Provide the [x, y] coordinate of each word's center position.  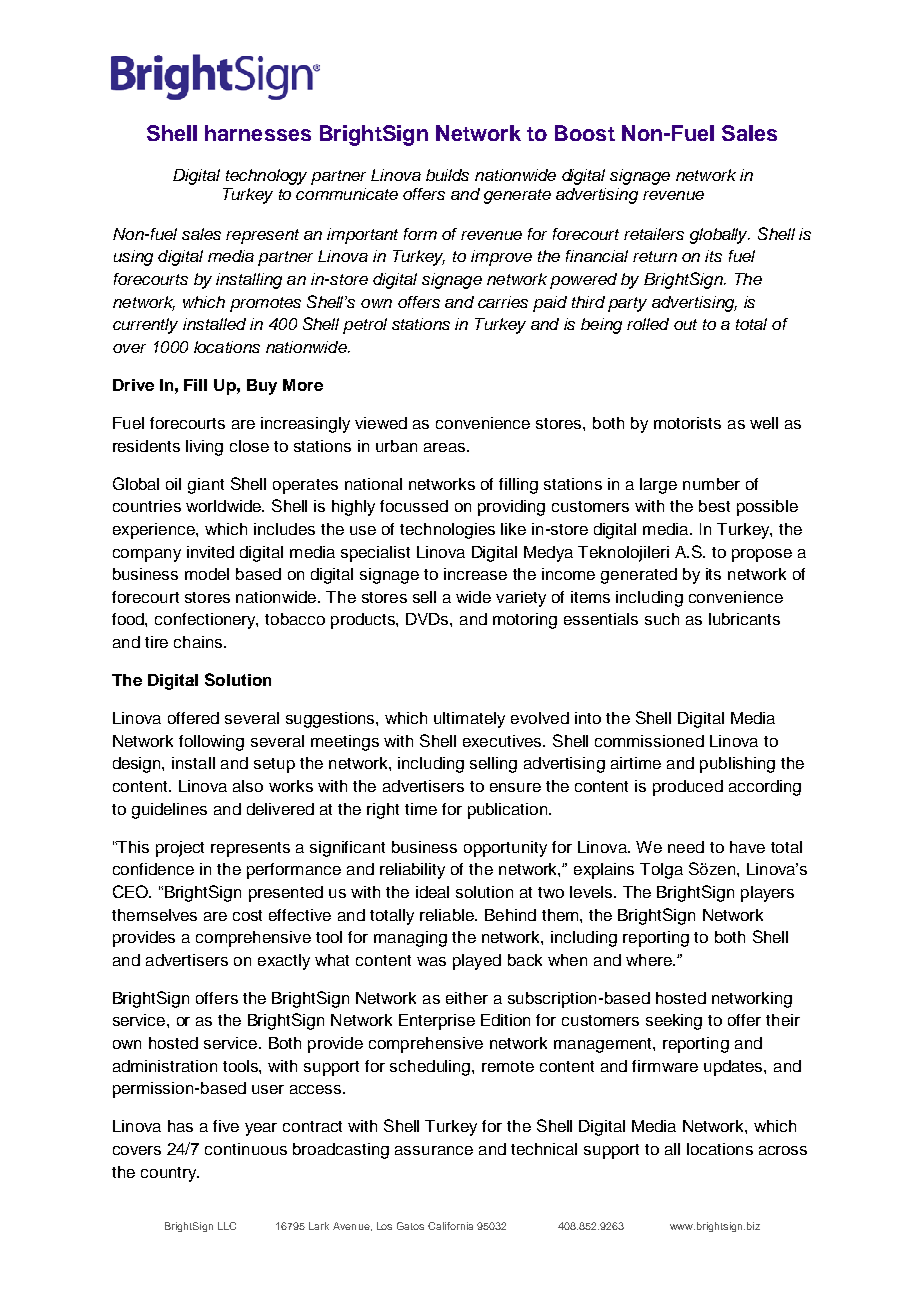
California [450, 1226]
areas [446, 447]
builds [447, 175]
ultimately [469, 720]
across [783, 1150]
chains [199, 642]
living [204, 448]
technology [266, 177]
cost [247, 915]
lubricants [744, 619]
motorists [687, 423]
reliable [448, 915]
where [650, 960]
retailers [654, 234]
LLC [227, 1226]
